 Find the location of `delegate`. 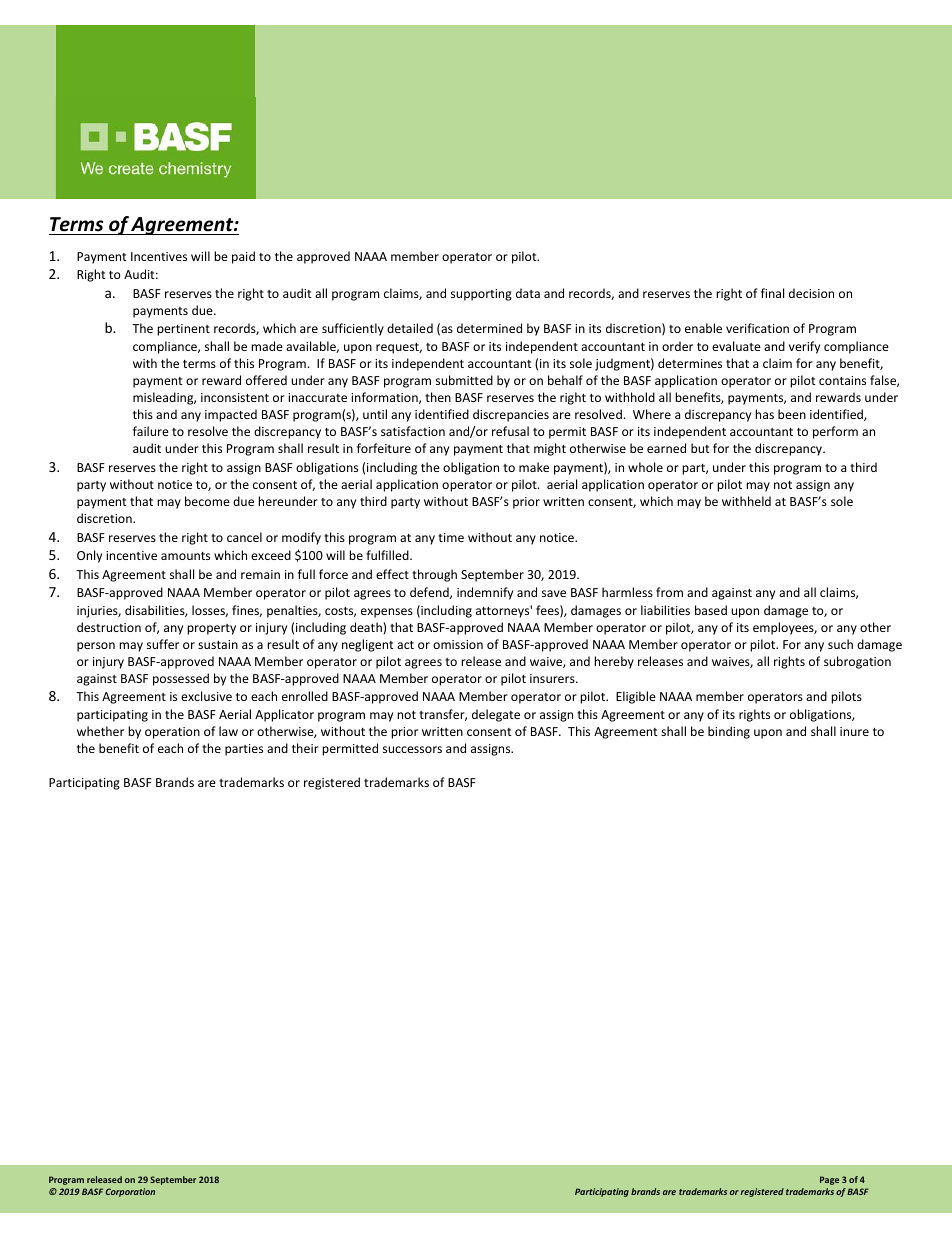

delegate is located at coordinates (496, 715).
